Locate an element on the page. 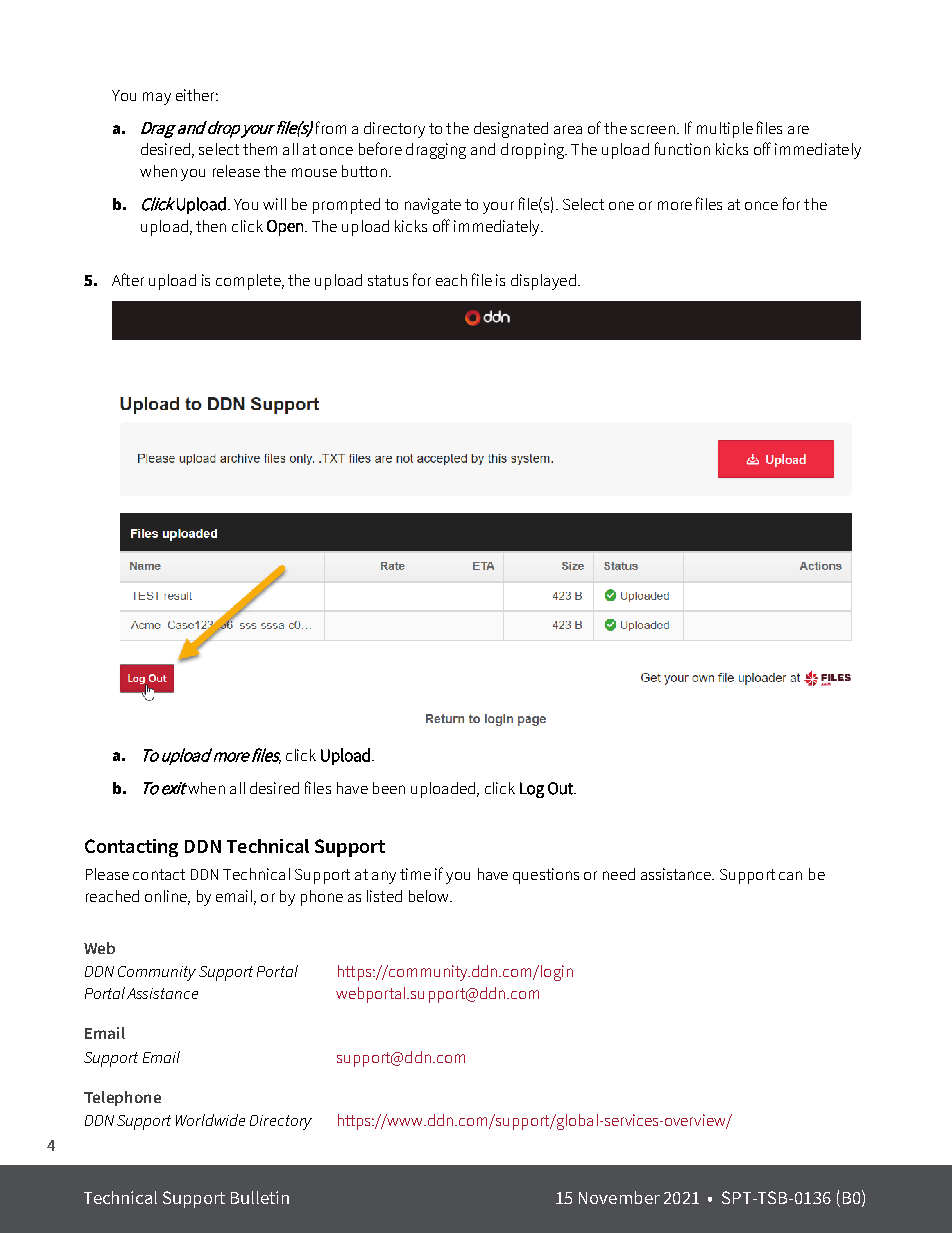 The image size is (952, 1233). been is located at coordinates (389, 788).
